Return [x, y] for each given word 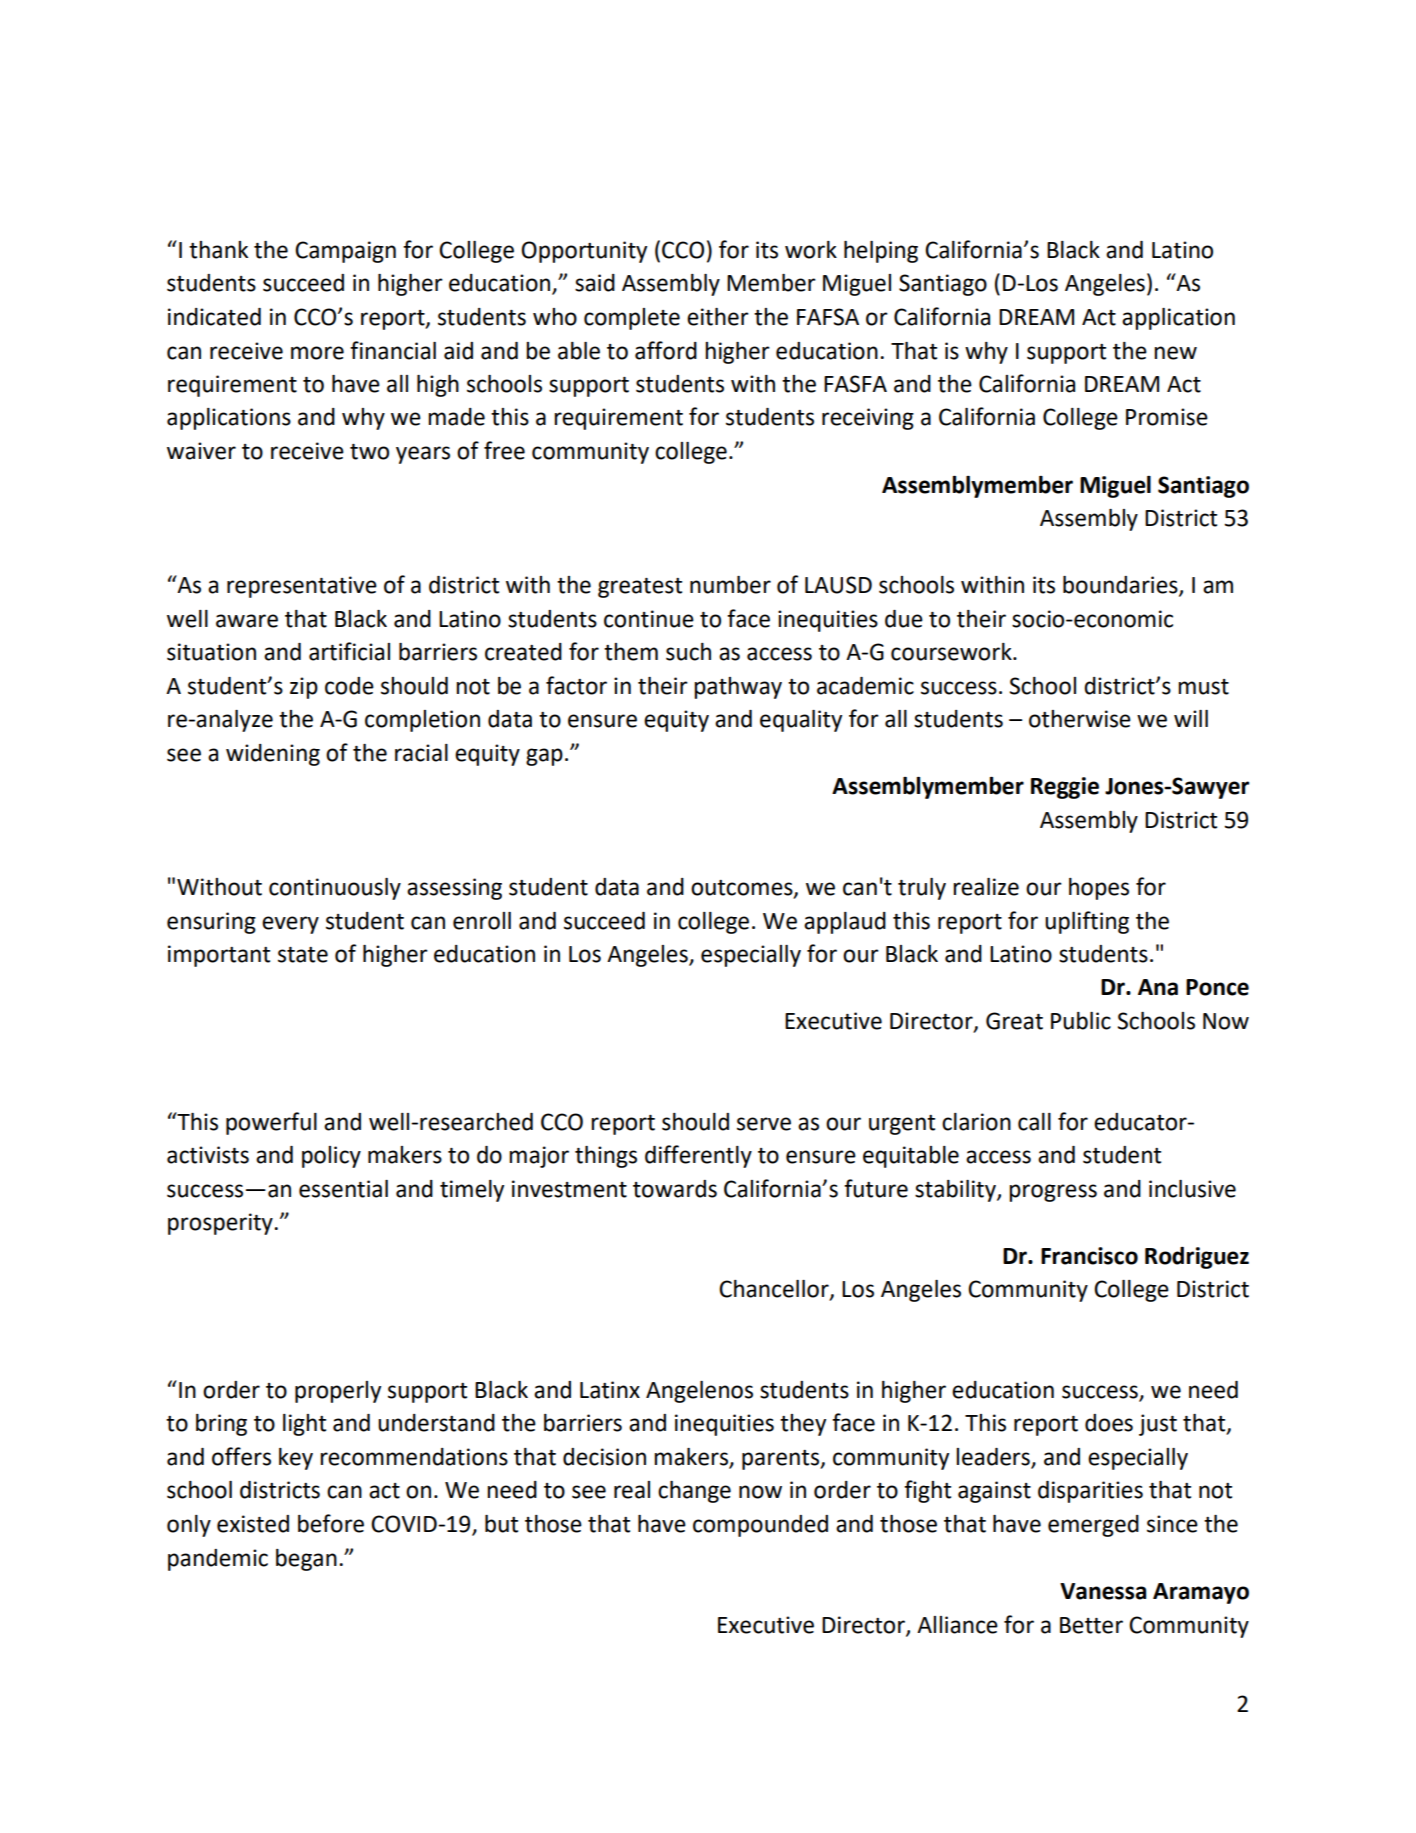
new [1175, 353]
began [306, 1560]
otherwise [1080, 719]
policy [331, 1157]
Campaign [345, 252]
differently [698, 1156]
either [718, 317]
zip [304, 688]
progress [1053, 1193]
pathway [738, 688]
